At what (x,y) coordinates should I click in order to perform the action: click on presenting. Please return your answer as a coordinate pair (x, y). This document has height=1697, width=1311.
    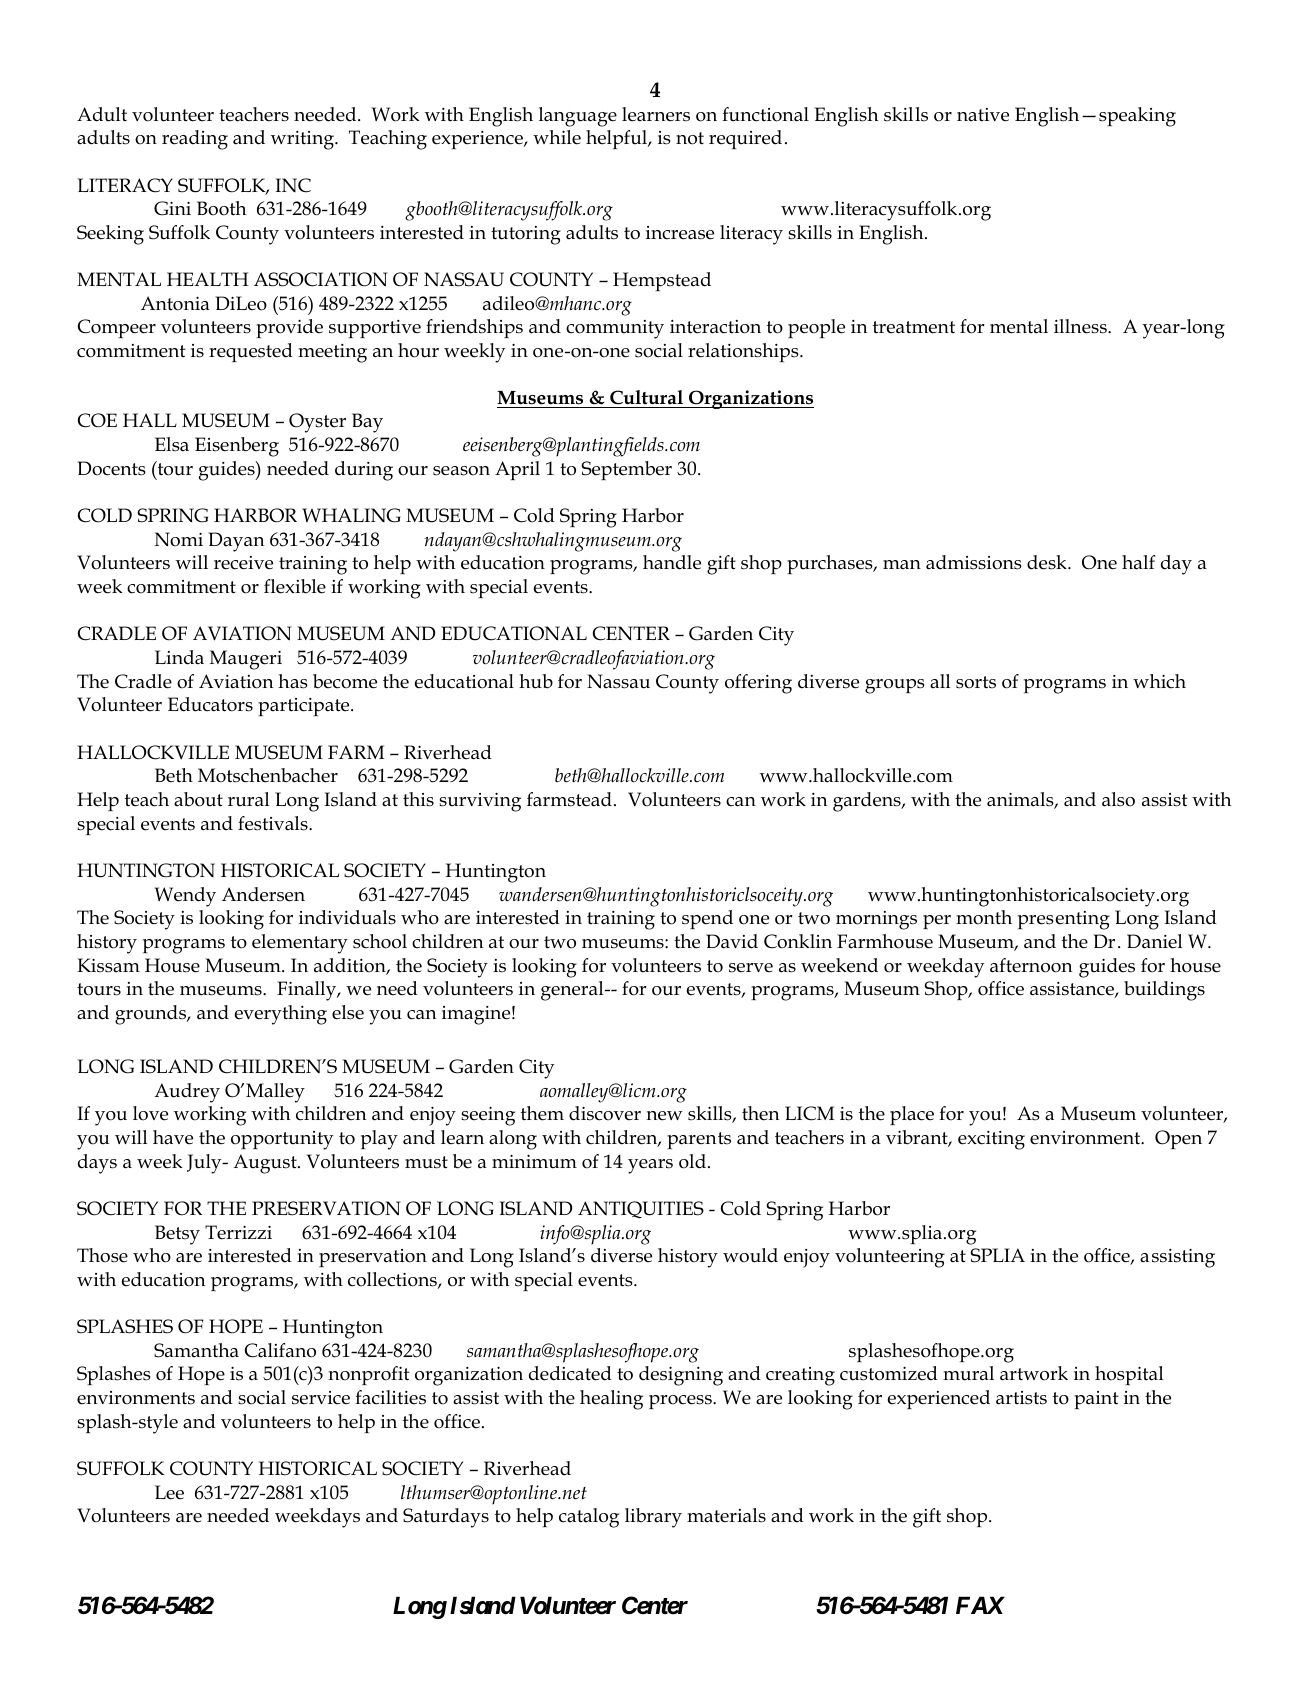
    Looking at the image, I should click on (1064, 920).
